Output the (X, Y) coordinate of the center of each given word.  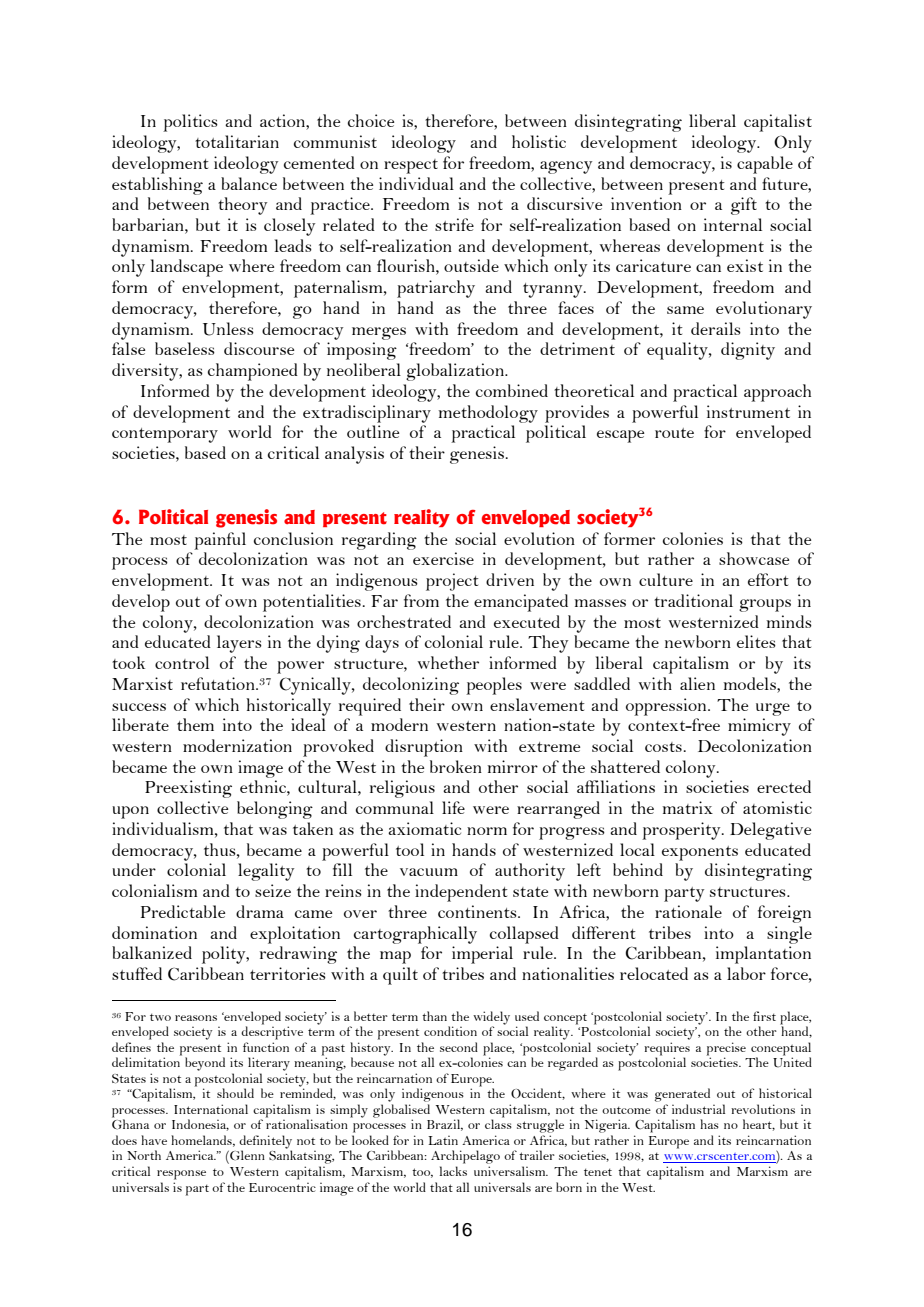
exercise (443, 558)
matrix (687, 807)
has (709, 1124)
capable (765, 165)
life (453, 807)
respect (411, 166)
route (674, 433)
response (181, 1175)
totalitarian (237, 141)
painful (220, 541)
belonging (275, 810)
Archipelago (465, 1158)
